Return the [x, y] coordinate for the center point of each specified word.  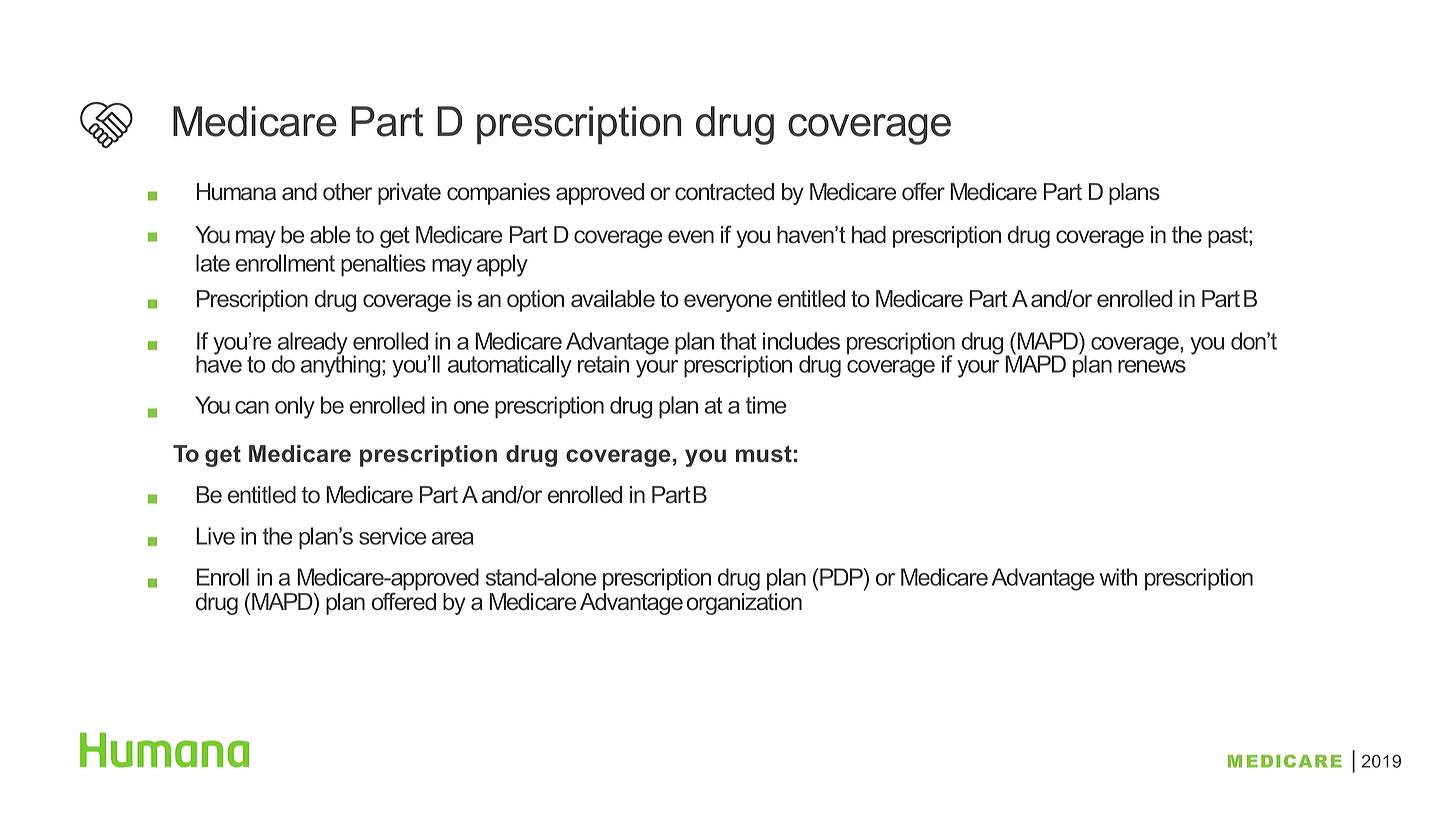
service [392, 536]
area [453, 538]
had [869, 235]
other [347, 192]
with [1118, 577]
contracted [724, 192]
